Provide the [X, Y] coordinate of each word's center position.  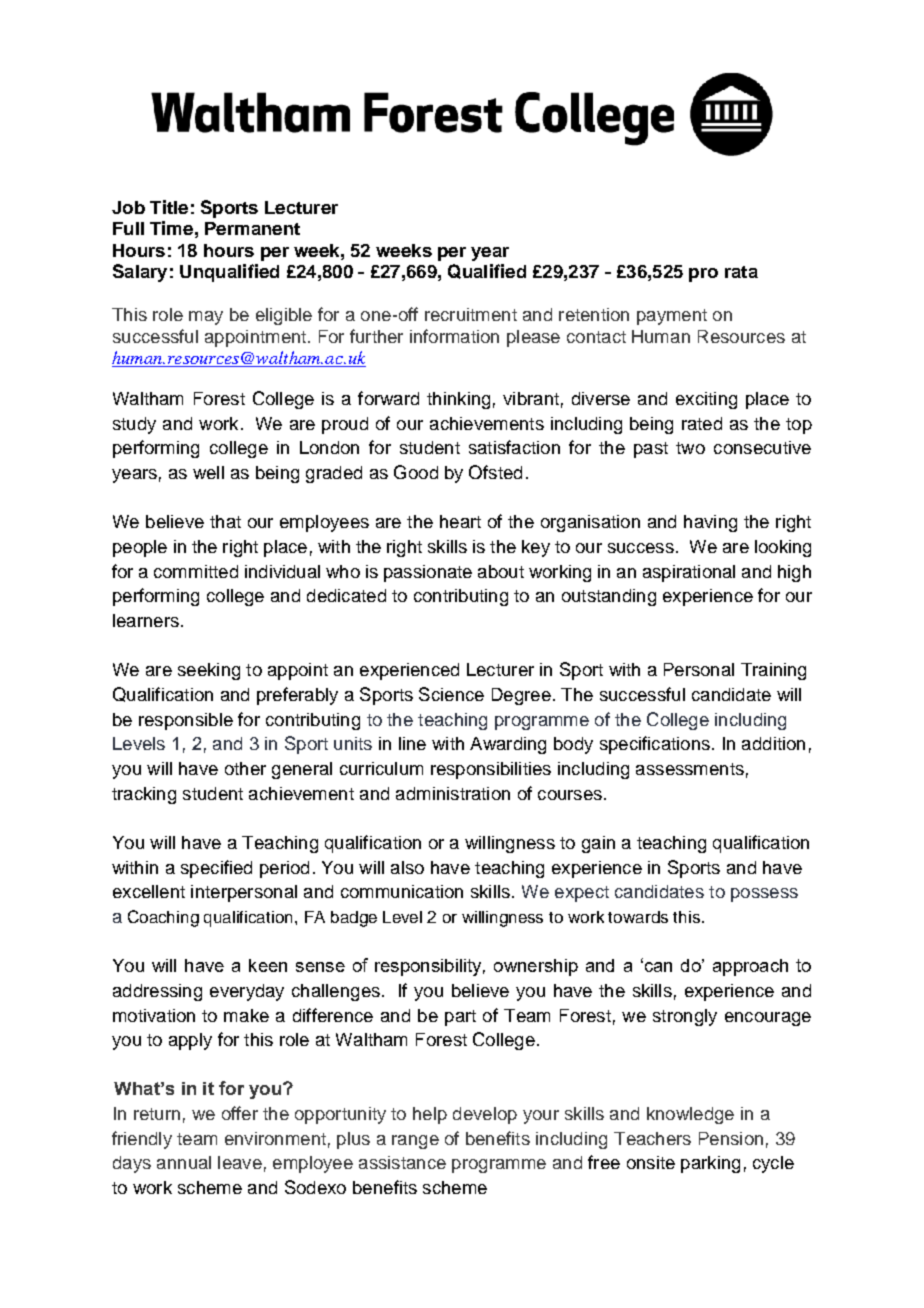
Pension [731, 1138]
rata [741, 272]
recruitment [471, 314]
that [225, 521]
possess [764, 895]
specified [216, 869]
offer [240, 1113]
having [710, 523]
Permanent [252, 228]
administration [453, 793]
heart [460, 521]
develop [485, 1115]
